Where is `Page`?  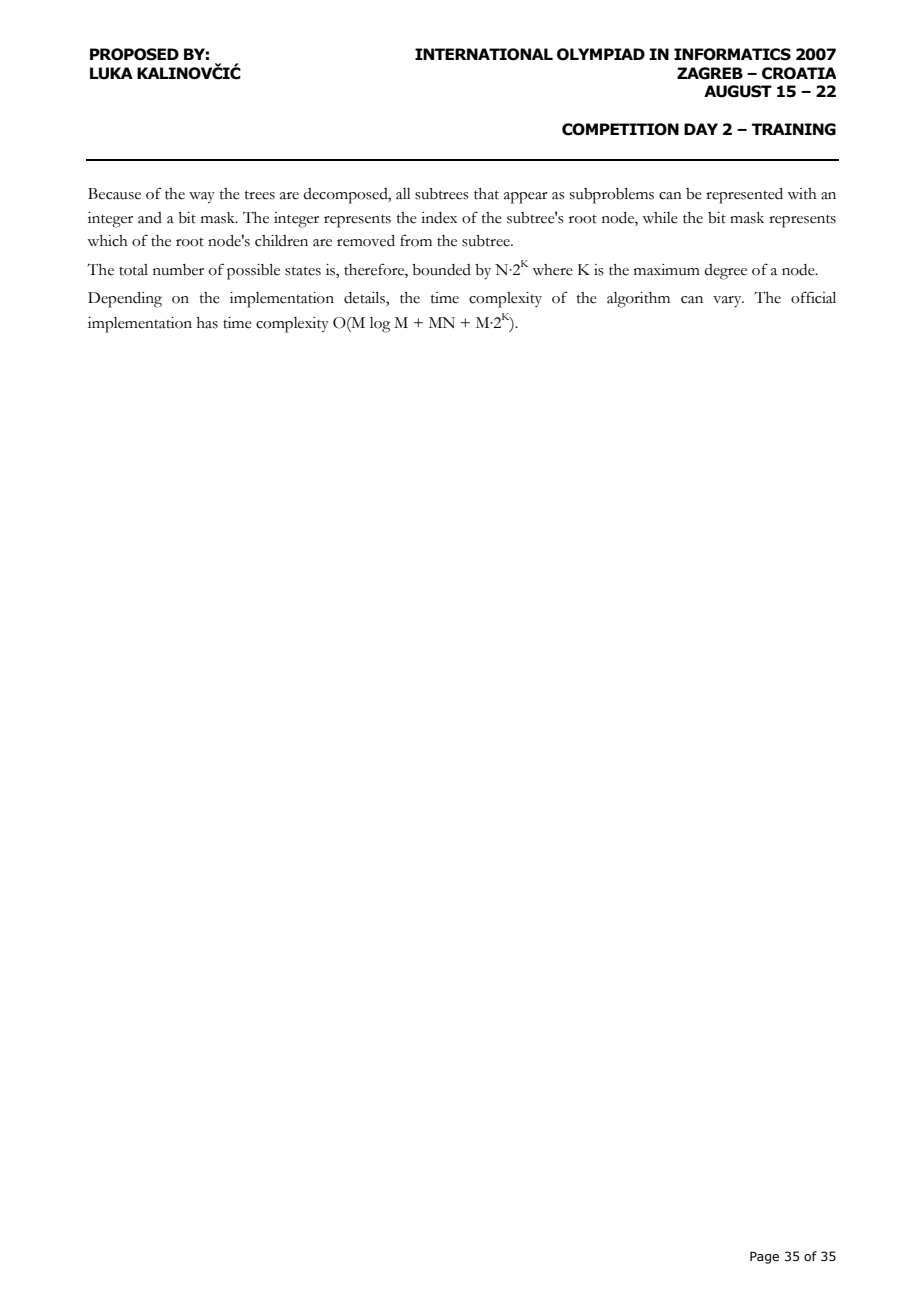
Page is located at coordinates (764, 1257).
